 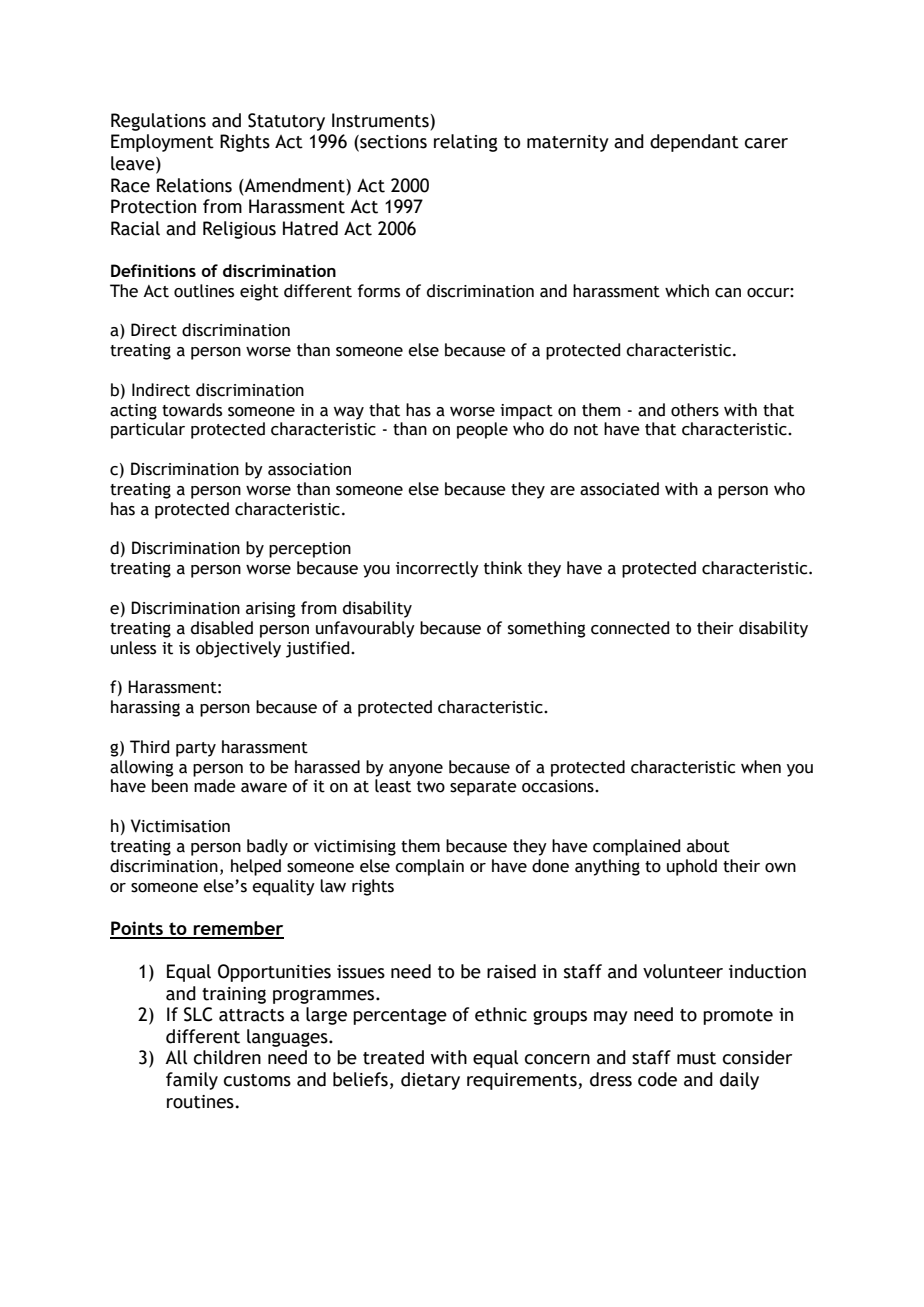 I want to click on dependant, so click(x=694, y=143).
